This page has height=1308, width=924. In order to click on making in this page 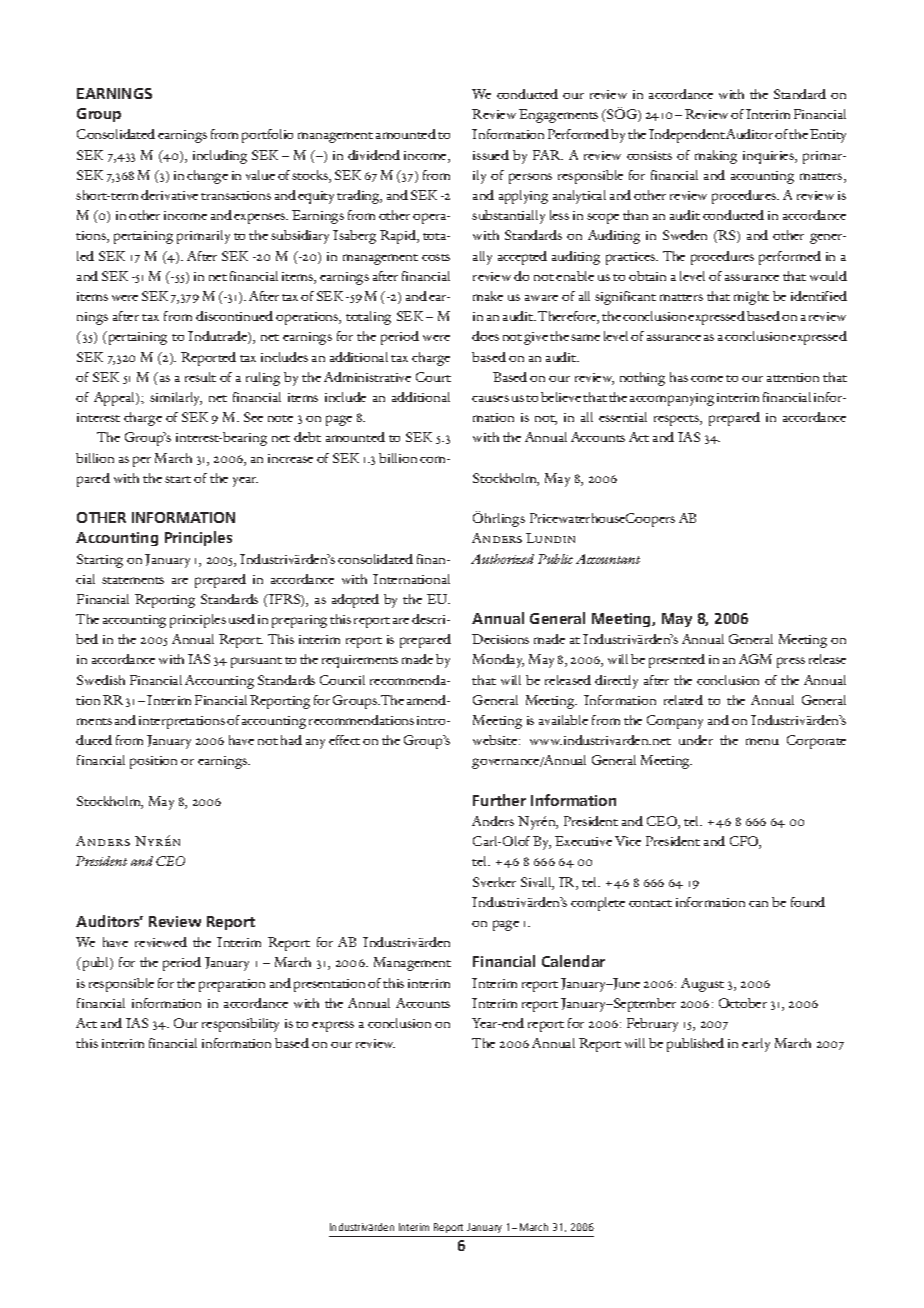, I will do `click(716, 157)`.
